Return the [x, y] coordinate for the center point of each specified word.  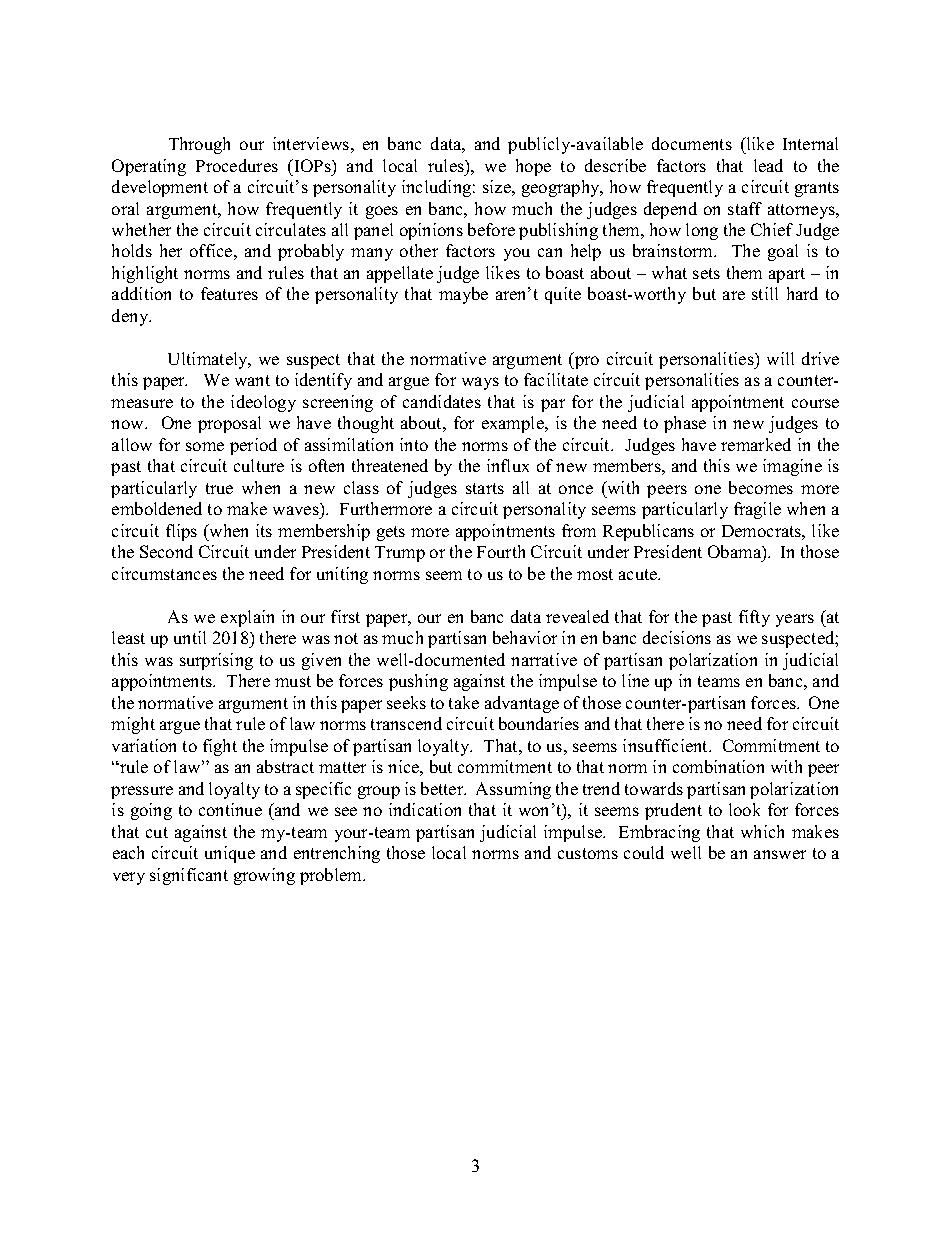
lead [768, 165]
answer [780, 854]
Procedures [237, 165]
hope [533, 167]
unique [230, 854]
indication [425, 809]
